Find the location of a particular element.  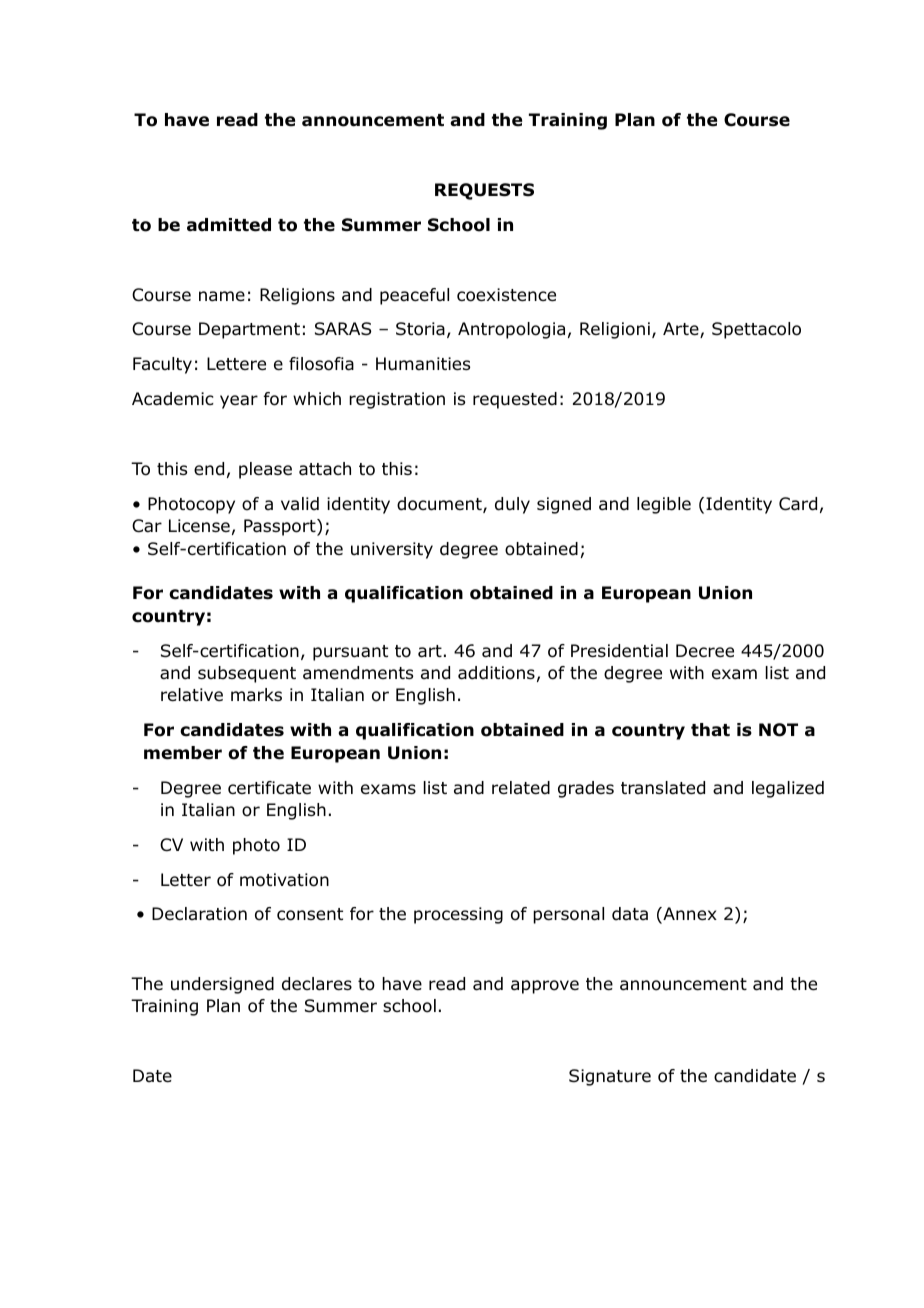

translated is located at coordinates (663, 788).
